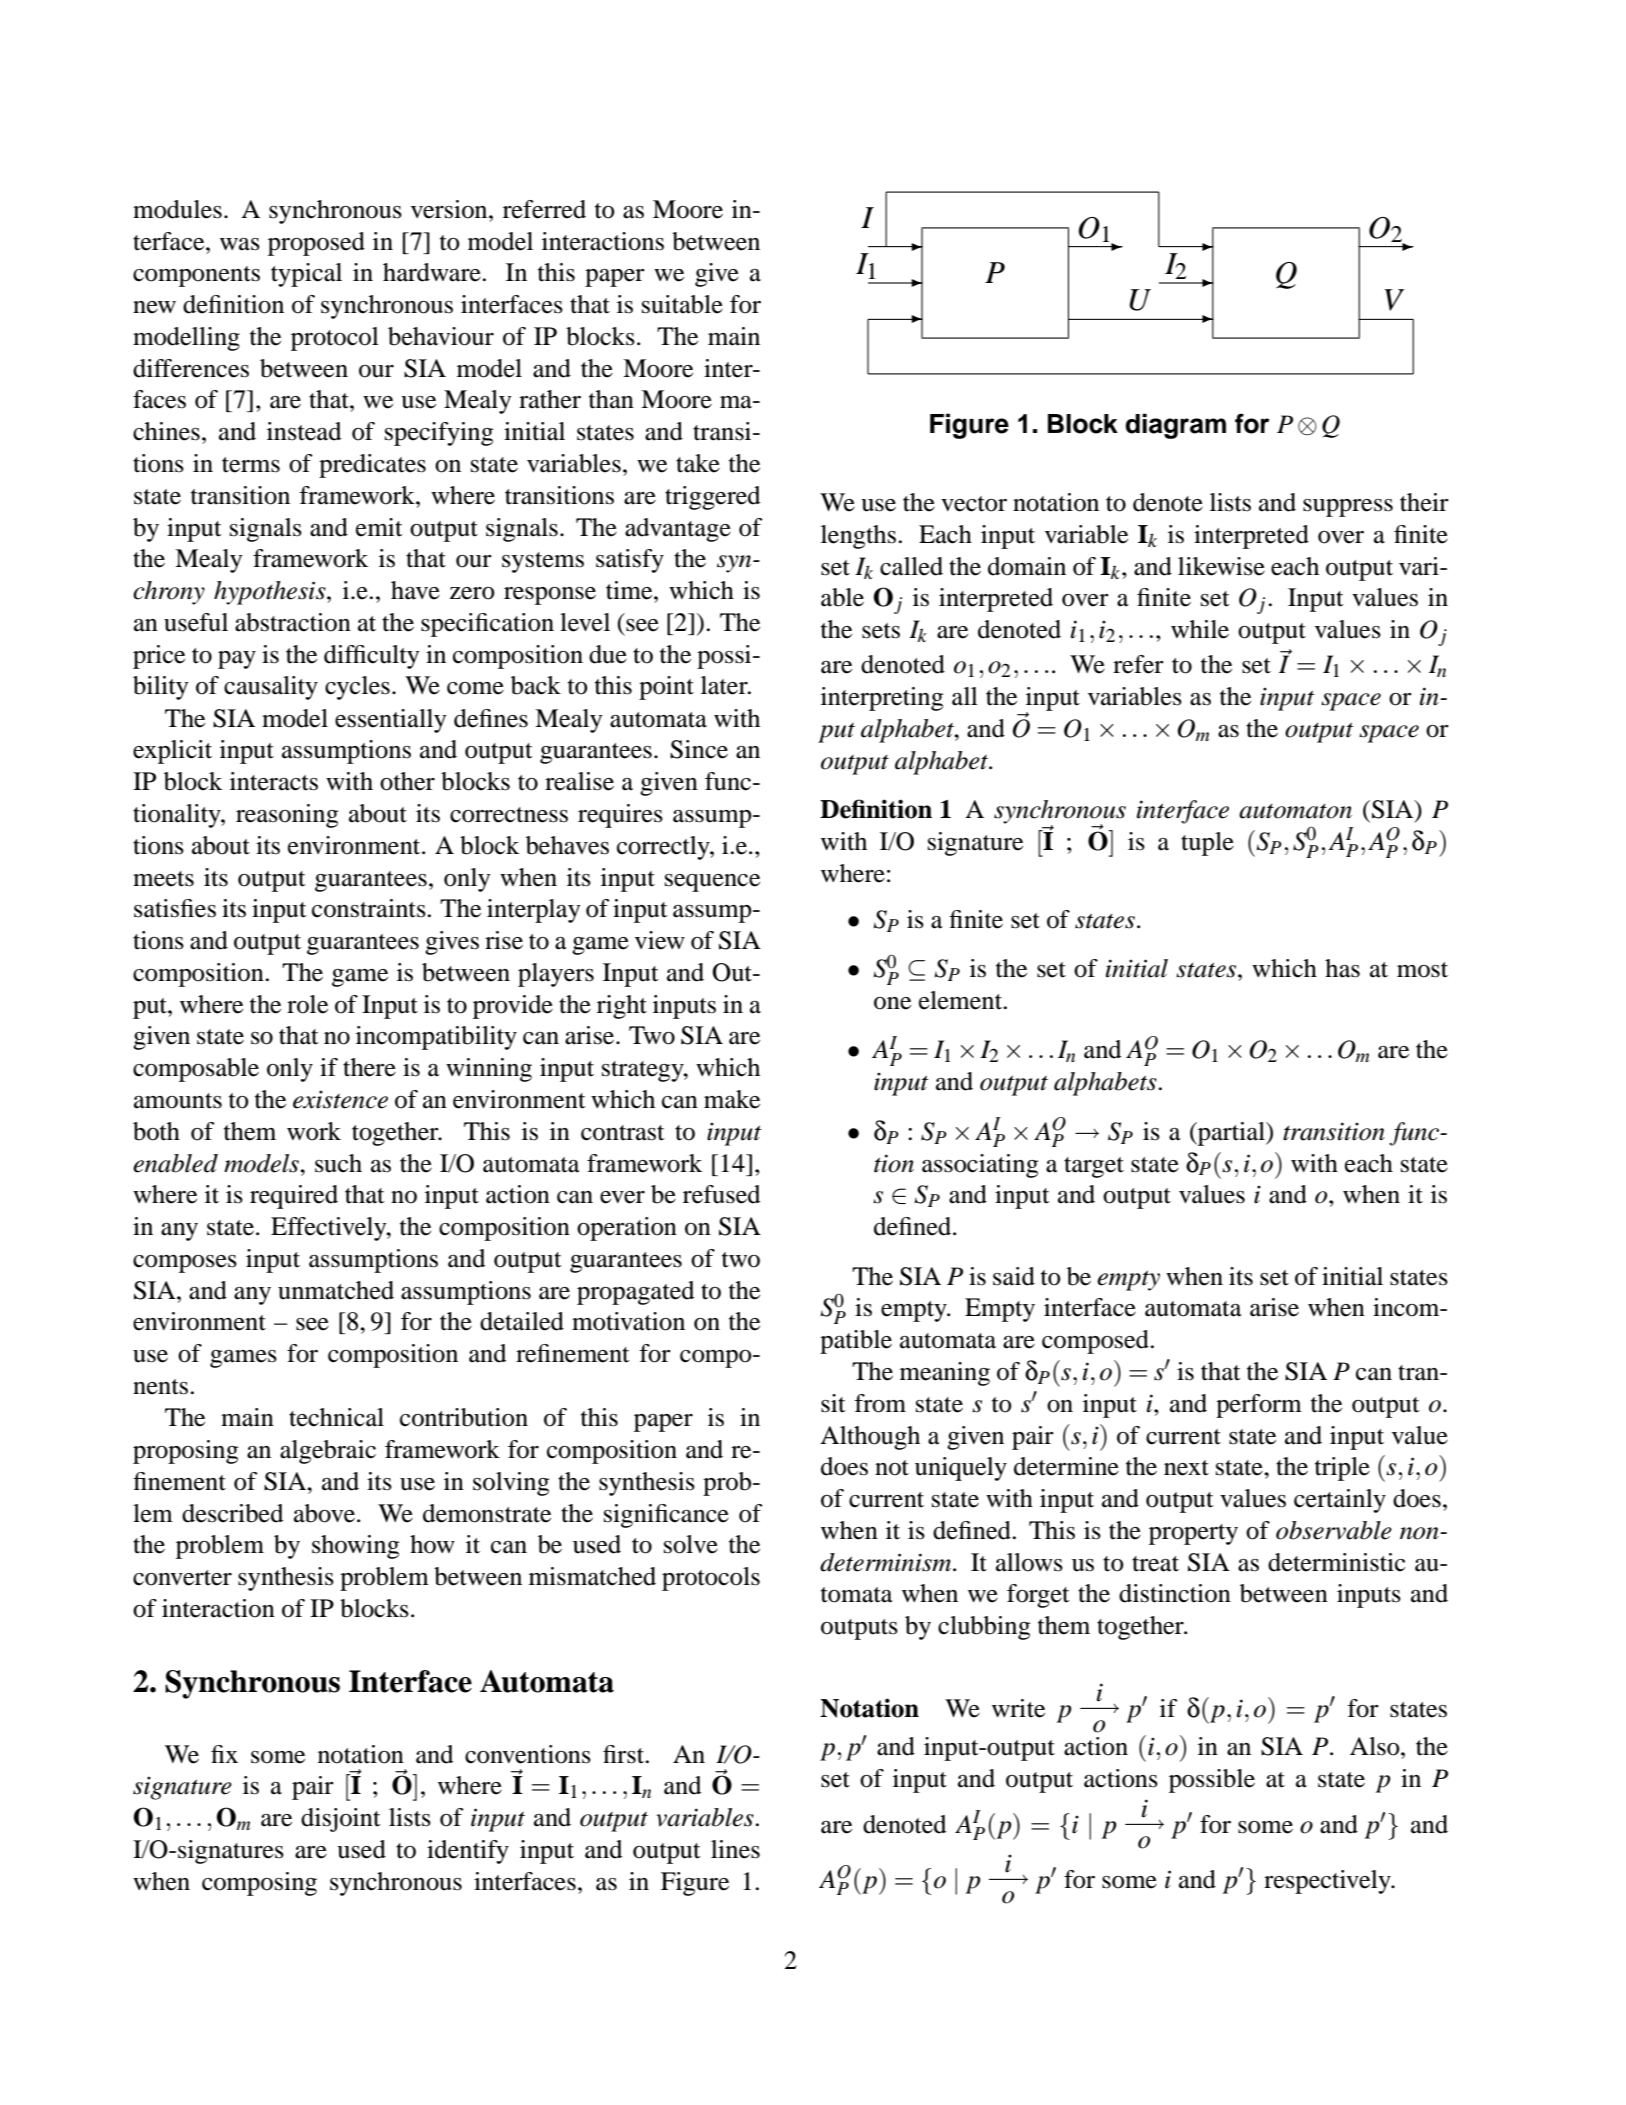 This screenshot has height=2105, width=1626. What do you see at coordinates (341, 1820) in the screenshot?
I see `disjoint` at bounding box center [341, 1820].
